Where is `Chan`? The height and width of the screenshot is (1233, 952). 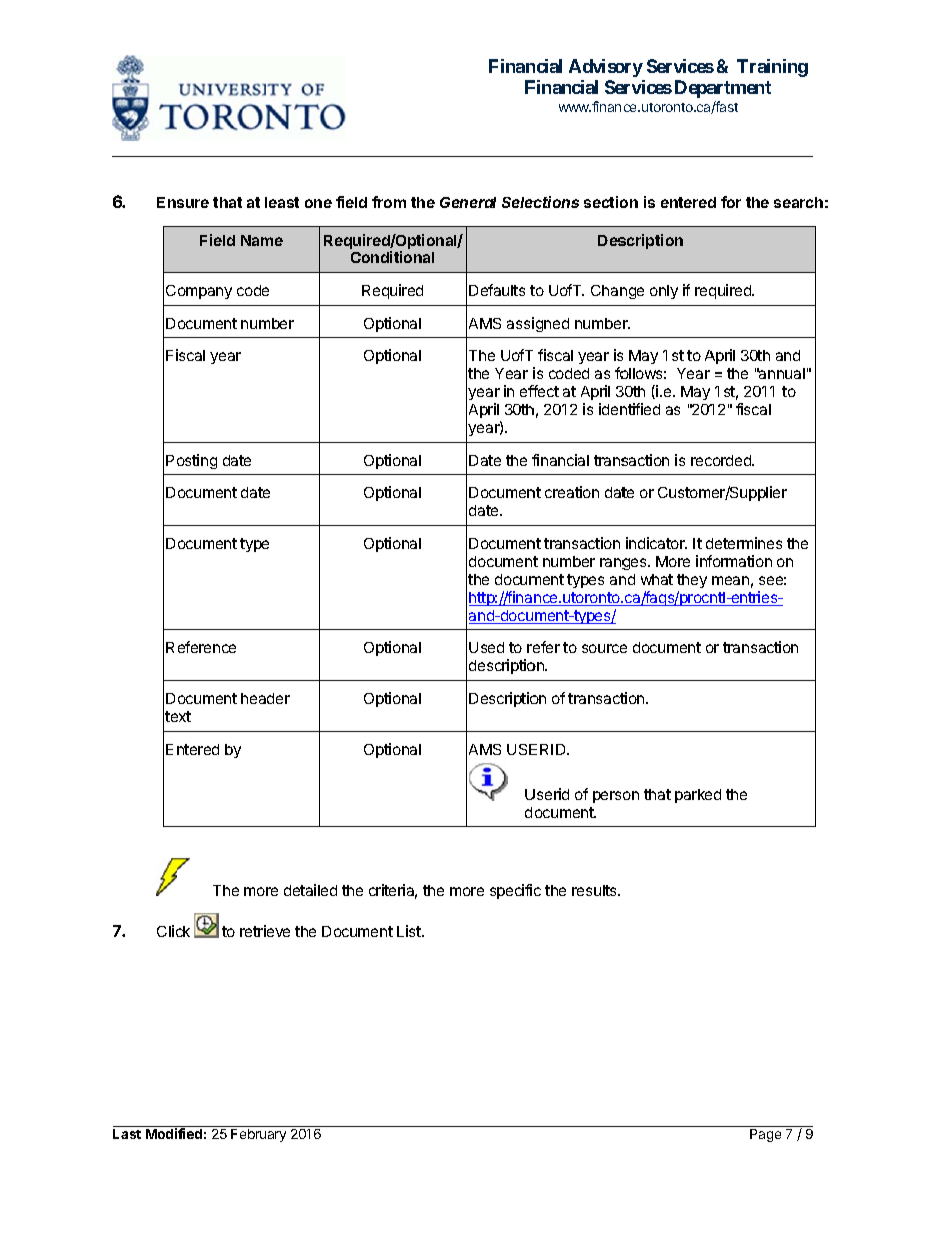 Chan is located at coordinates (609, 290).
